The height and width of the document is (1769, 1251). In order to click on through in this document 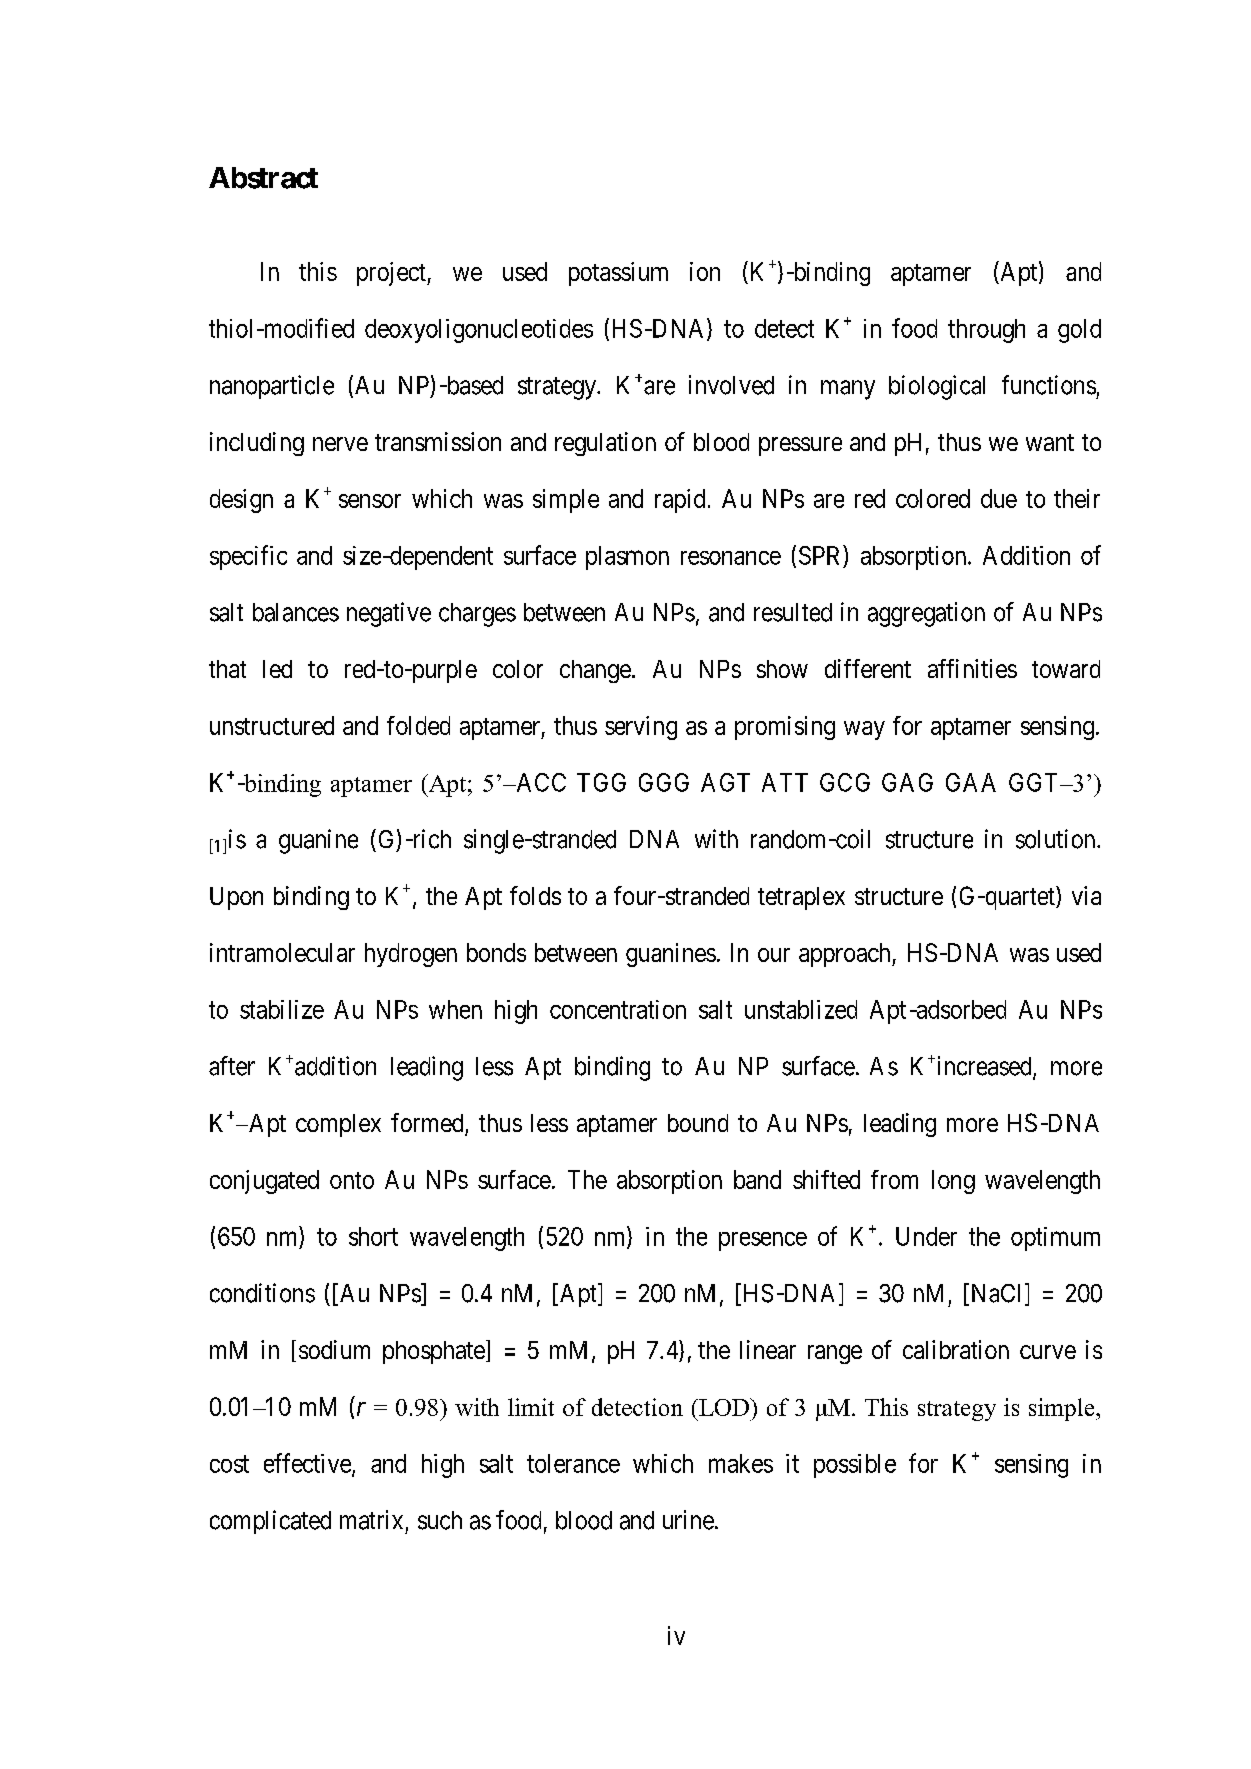, I will do `click(986, 331)`.
